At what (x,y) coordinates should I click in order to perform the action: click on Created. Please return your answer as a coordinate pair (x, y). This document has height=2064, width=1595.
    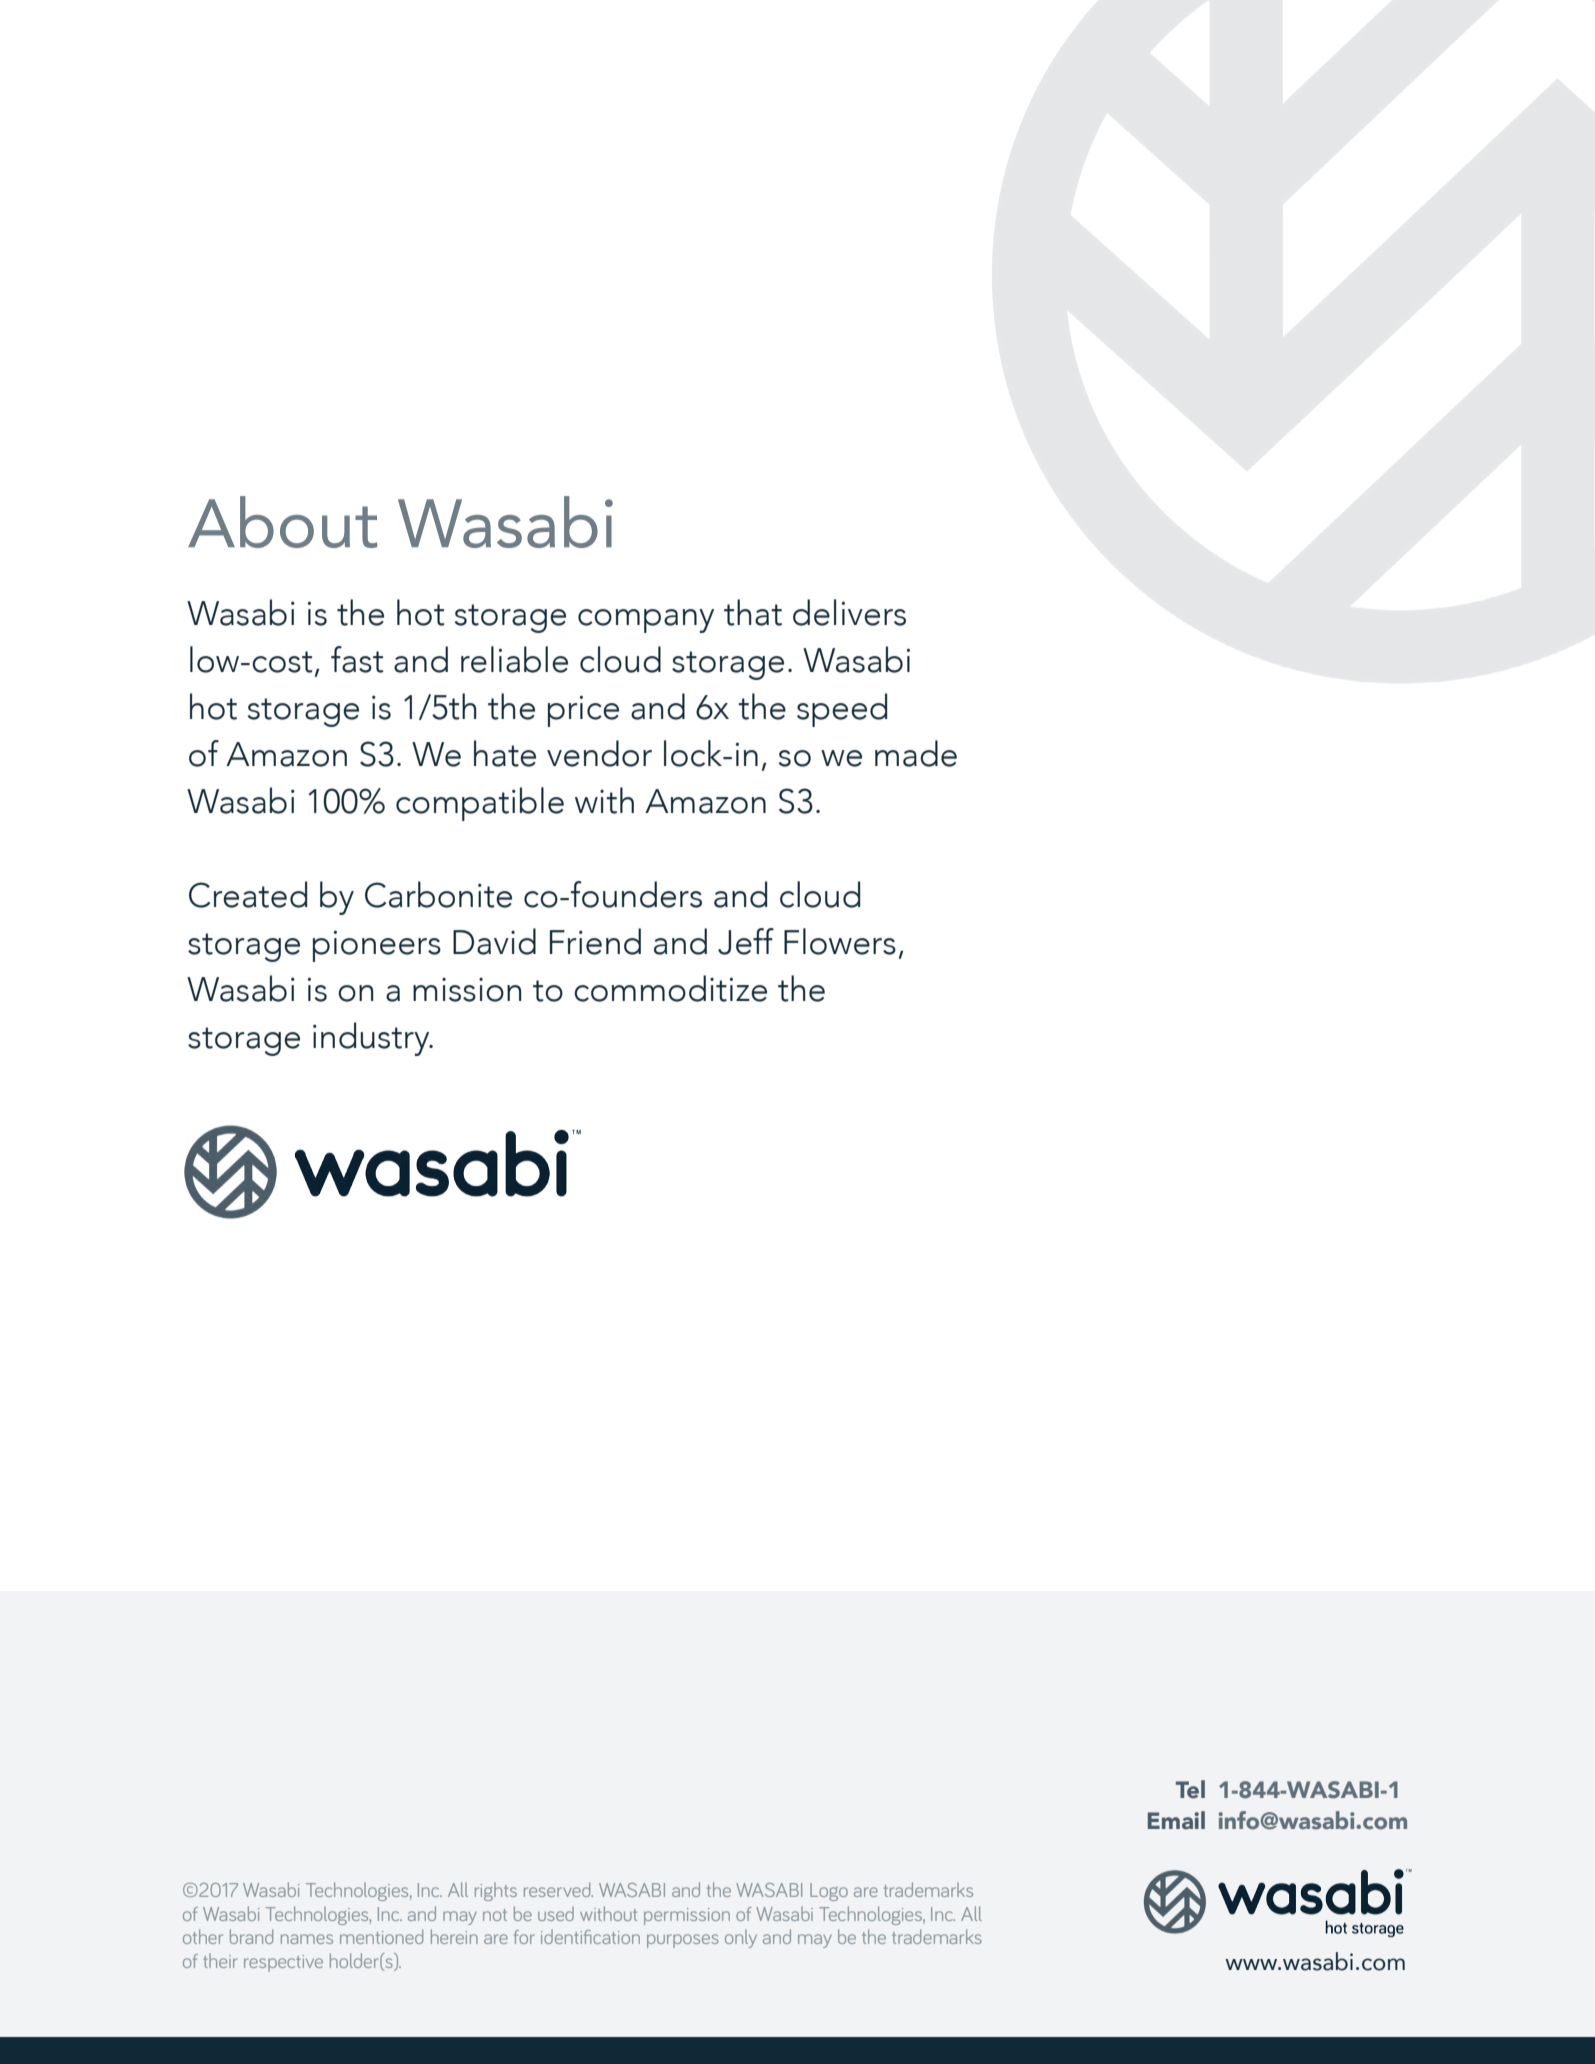
    Looking at the image, I should click on (248, 894).
